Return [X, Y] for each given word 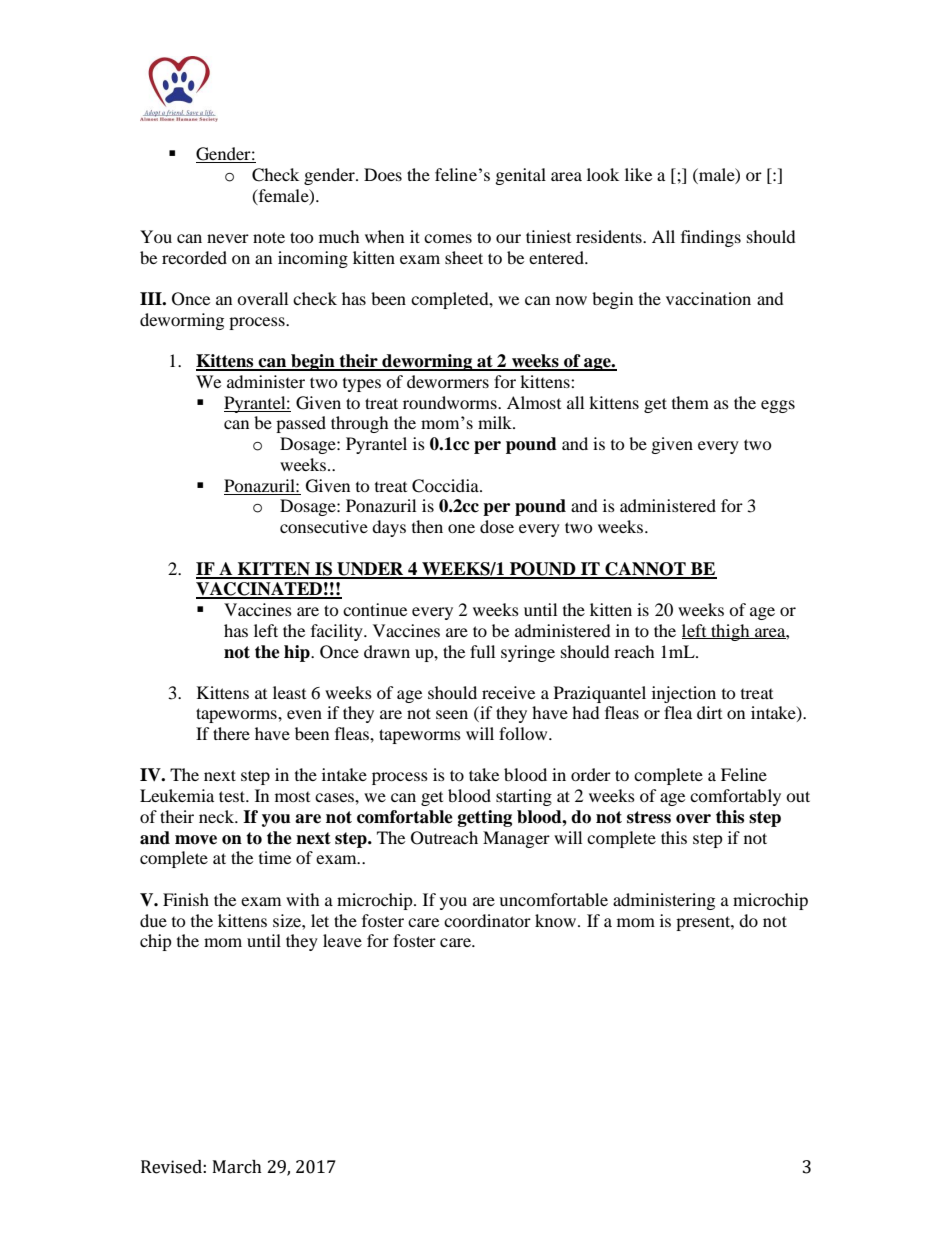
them [690, 402]
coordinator [487, 920]
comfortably [735, 797]
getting [485, 818]
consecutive [324, 526]
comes [448, 238]
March [237, 1167]
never [228, 238]
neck [218, 816]
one [461, 528]
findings [711, 238]
